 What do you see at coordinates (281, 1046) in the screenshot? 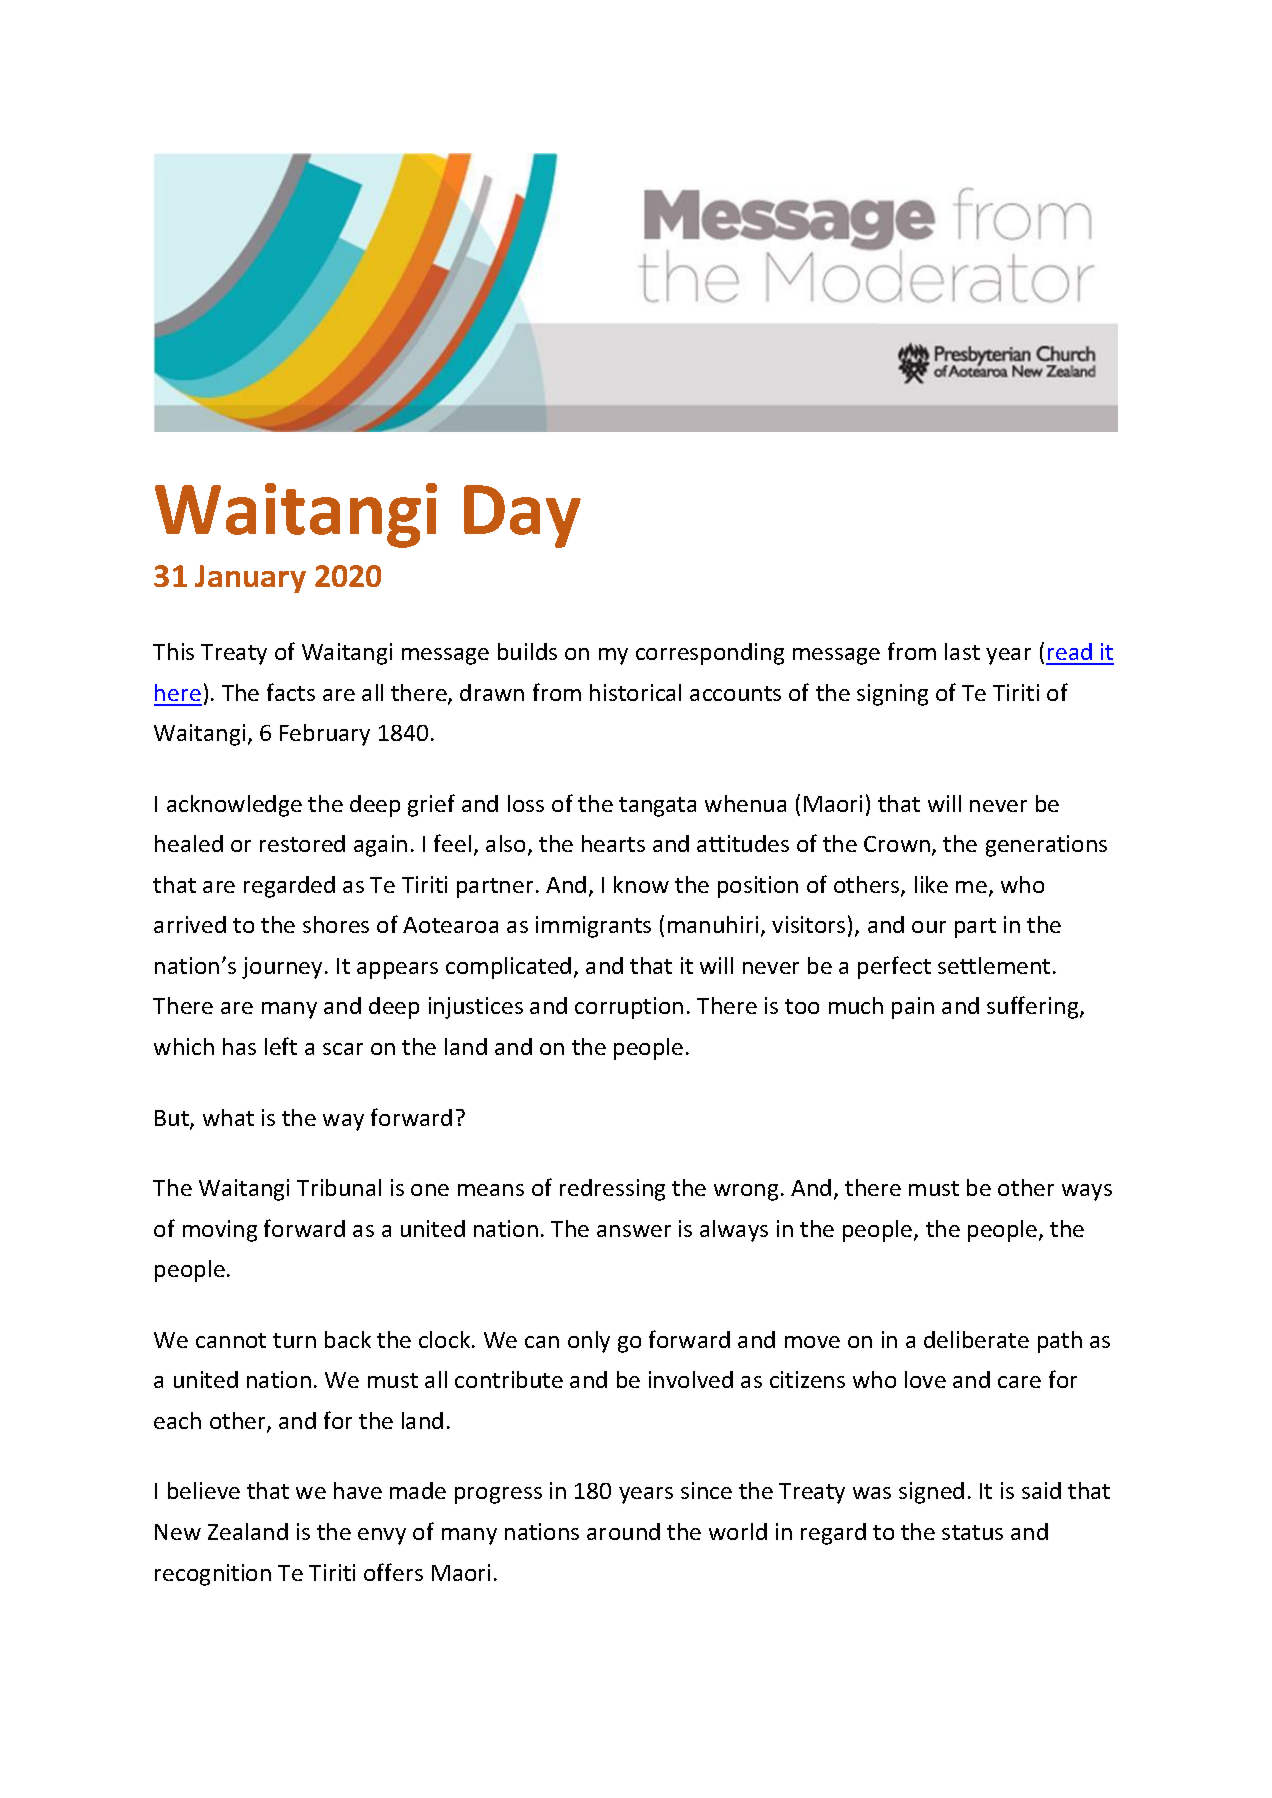
I see `left` at bounding box center [281, 1046].
